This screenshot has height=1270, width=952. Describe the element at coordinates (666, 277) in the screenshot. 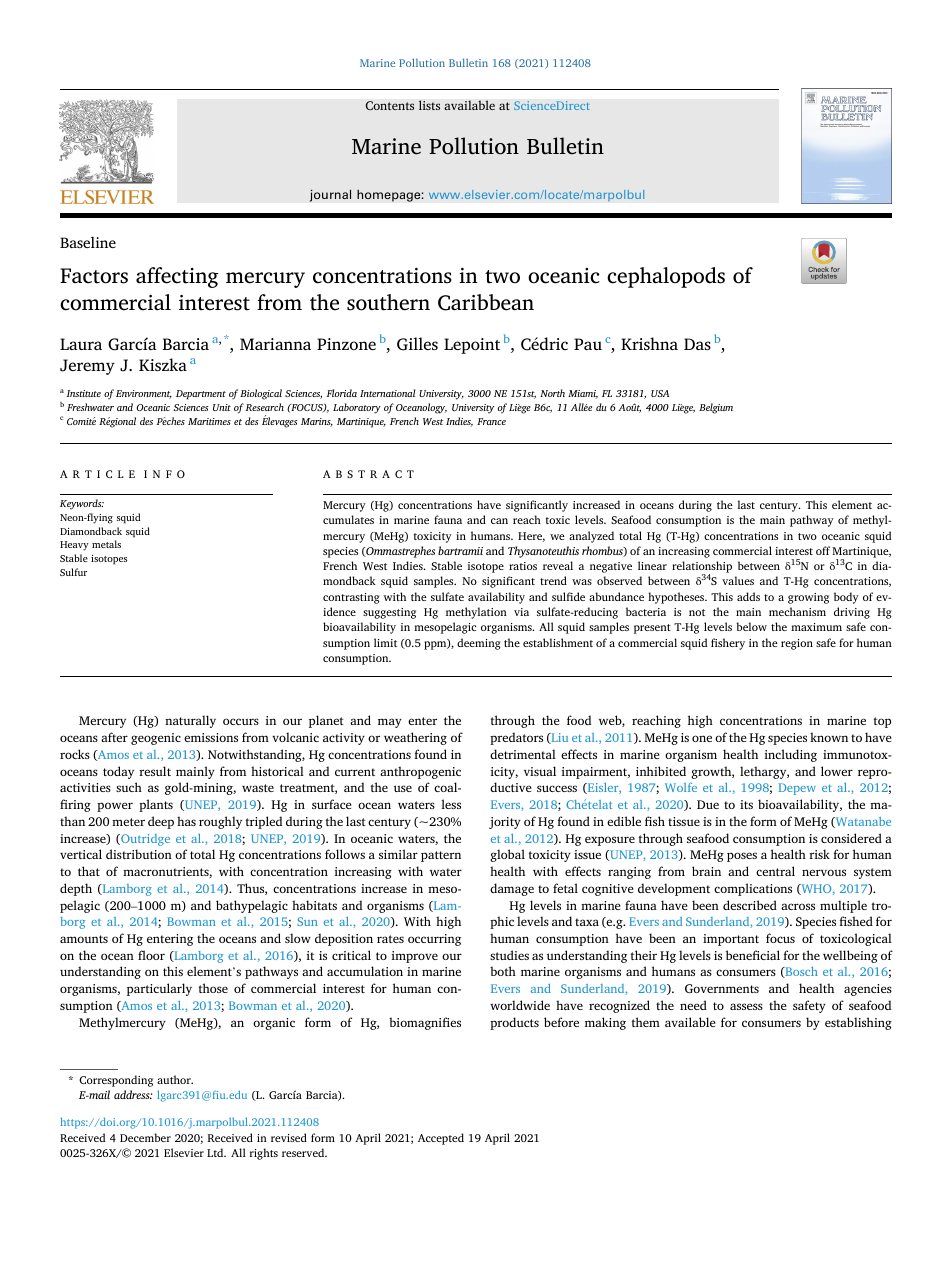

I see `cephalopods` at that location.
